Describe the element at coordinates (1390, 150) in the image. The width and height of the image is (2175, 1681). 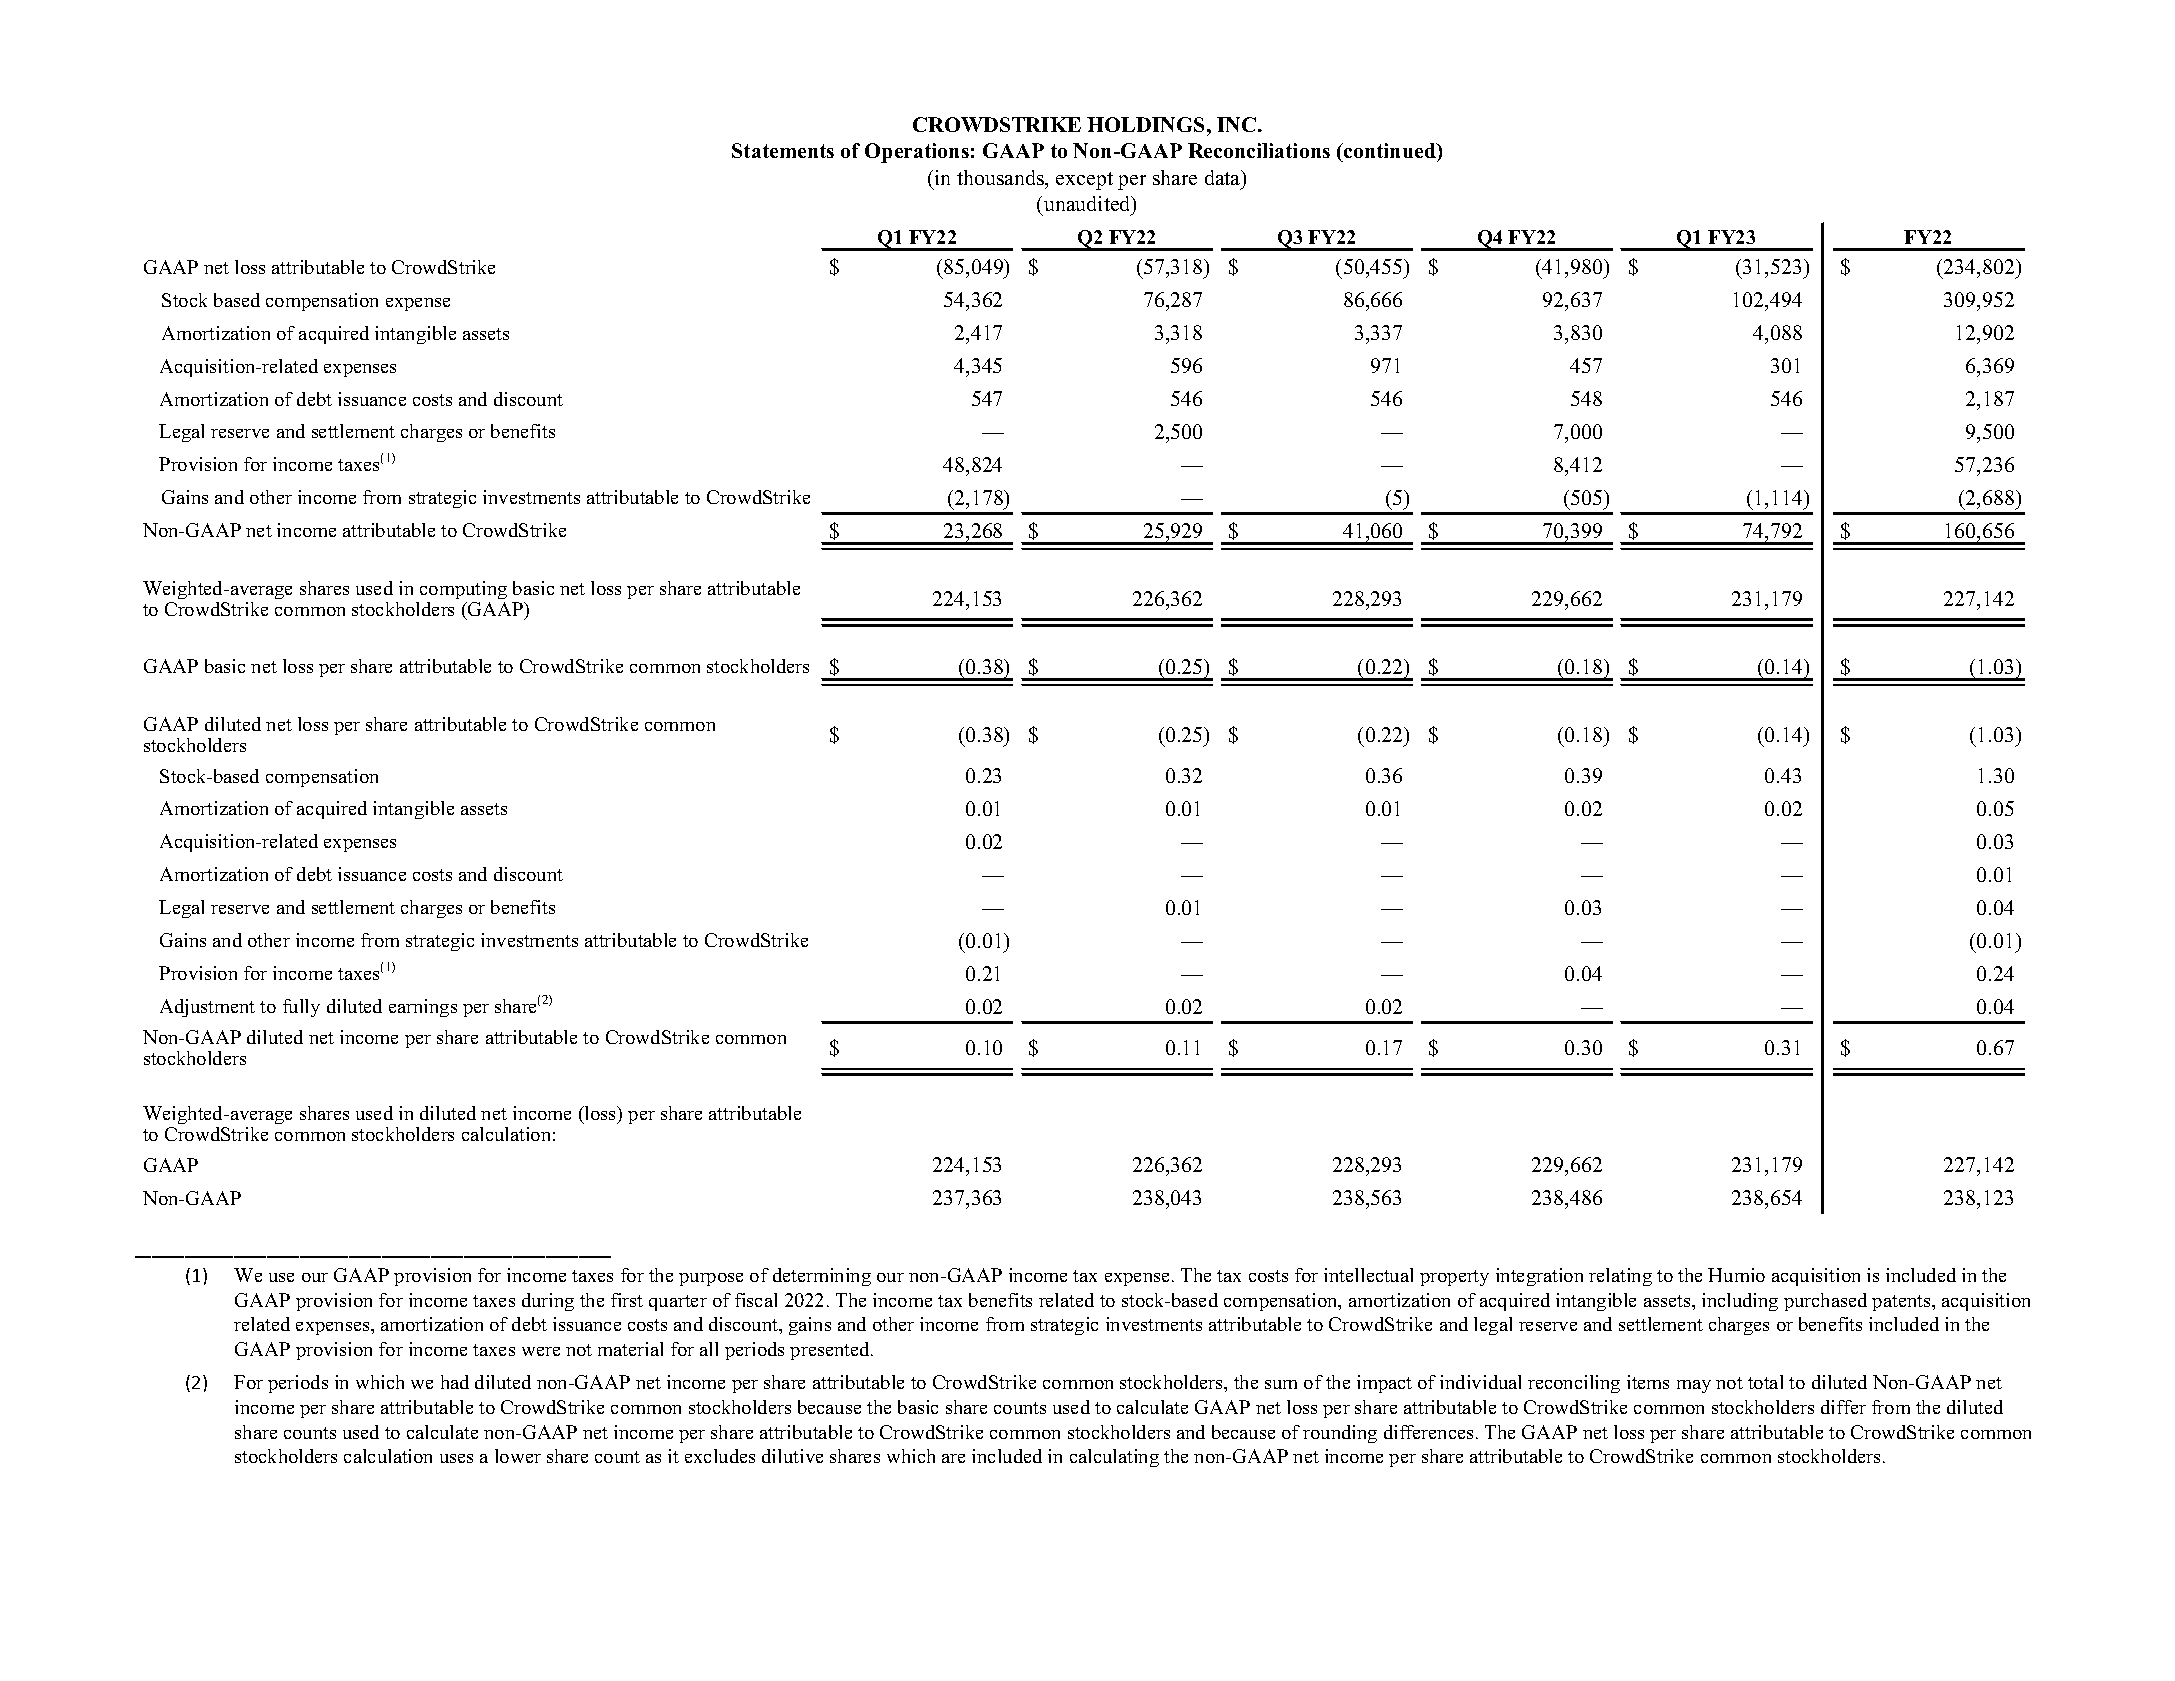
I see `continued` at that location.
